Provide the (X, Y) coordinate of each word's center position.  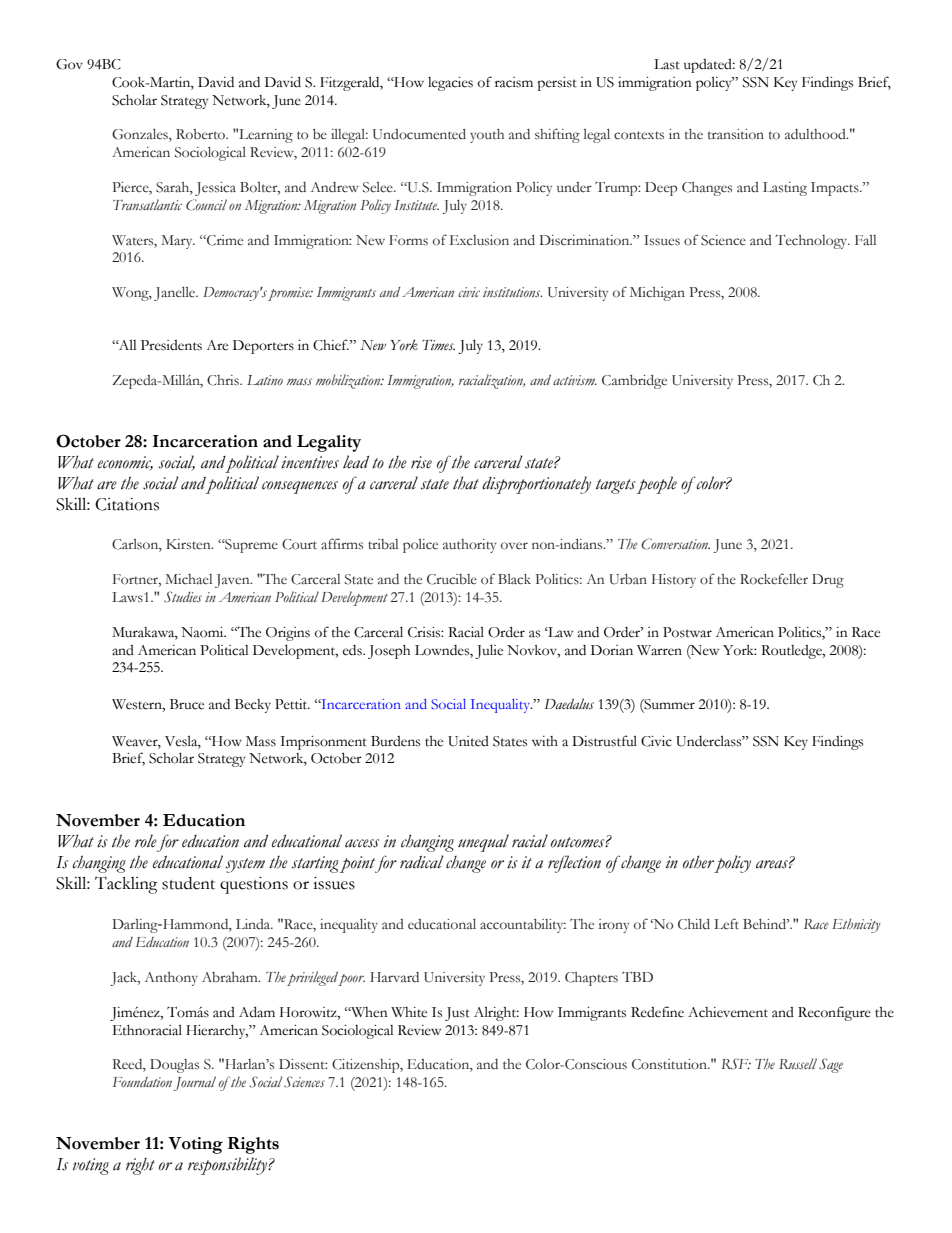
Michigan (657, 294)
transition (736, 134)
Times (438, 345)
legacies (450, 84)
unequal (483, 843)
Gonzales (141, 135)
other (698, 862)
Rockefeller (774, 579)
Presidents (171, 345)
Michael (188, 579)
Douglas (174, 1066)
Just (457, 1014)
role (146, 841)
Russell (798, 1063)
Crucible (452, 579)
